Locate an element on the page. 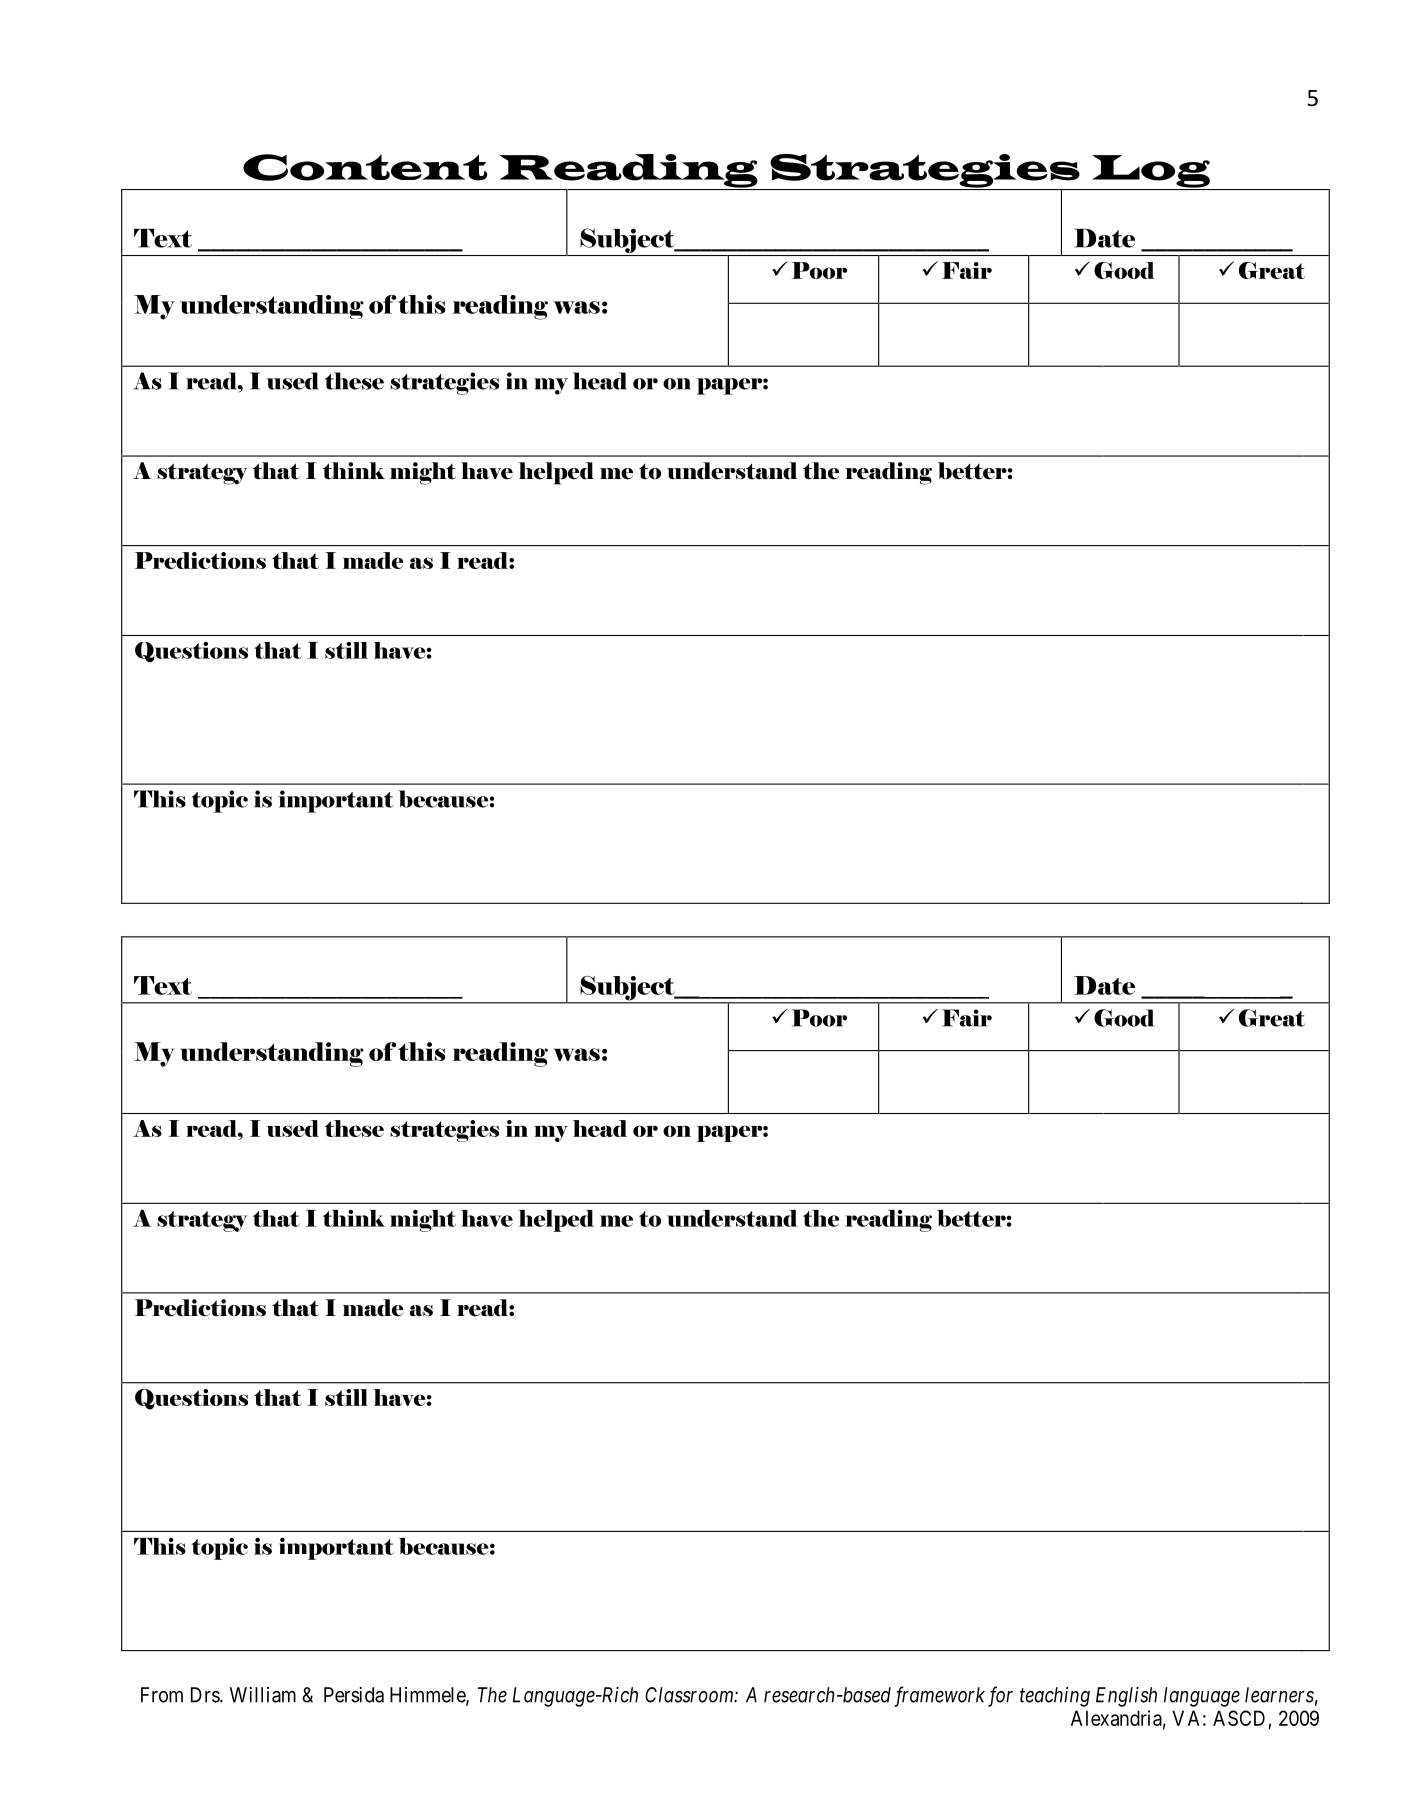  English is located at coordinates (1126, 1697).
